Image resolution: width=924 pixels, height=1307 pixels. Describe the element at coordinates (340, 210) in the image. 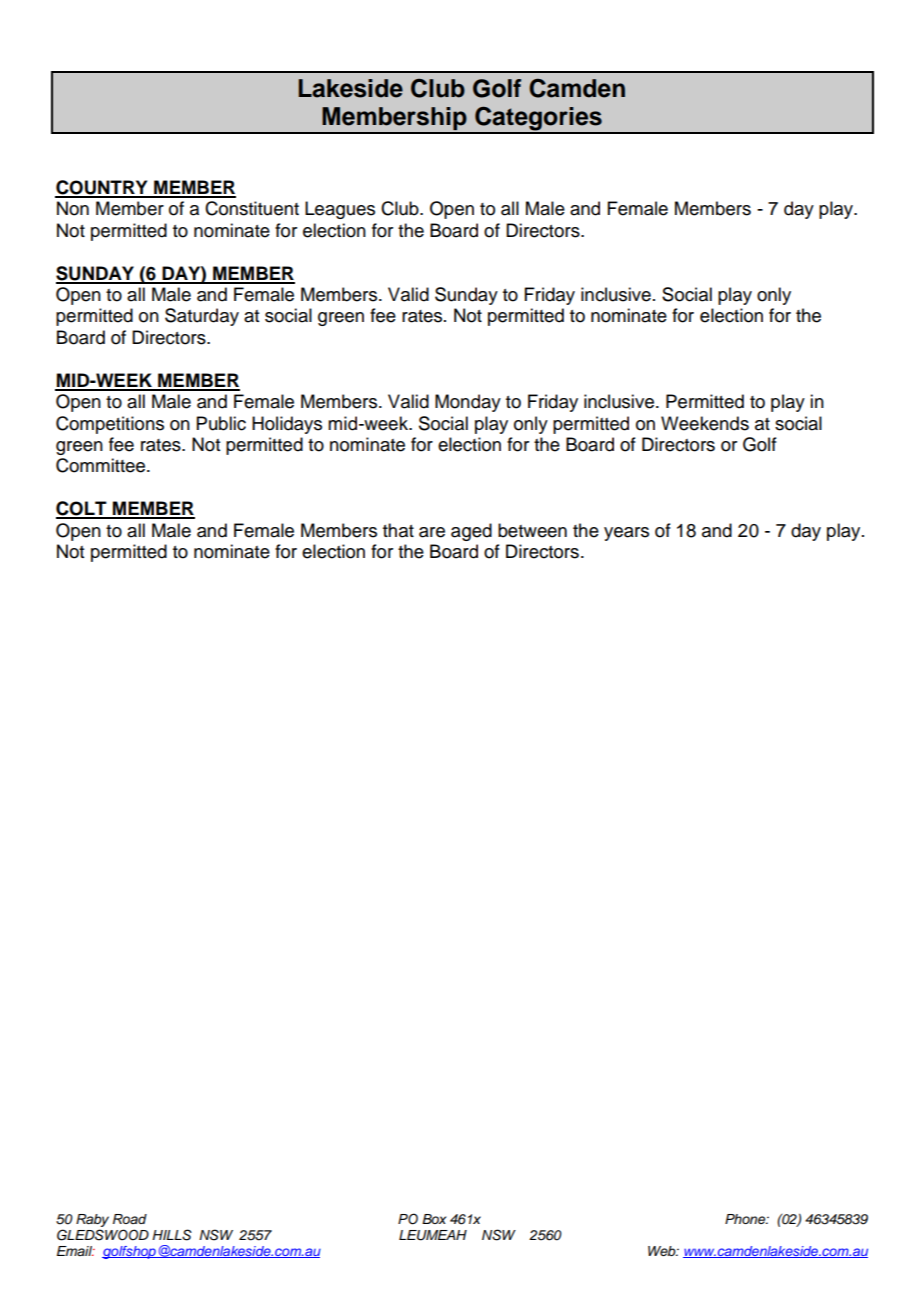

I see `Leagues` at that location.
